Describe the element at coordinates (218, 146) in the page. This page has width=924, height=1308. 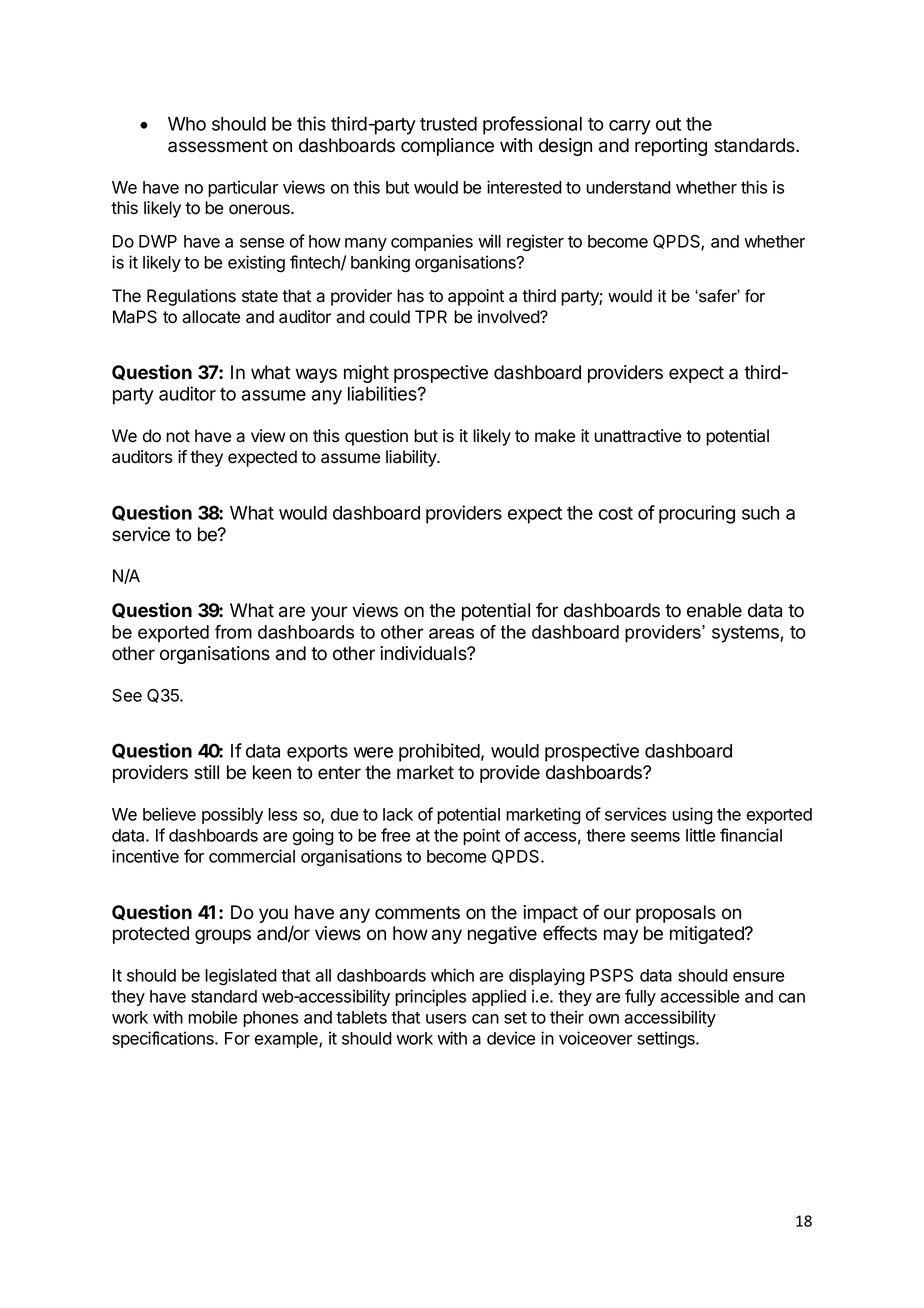
I see `assessment` at that location.
